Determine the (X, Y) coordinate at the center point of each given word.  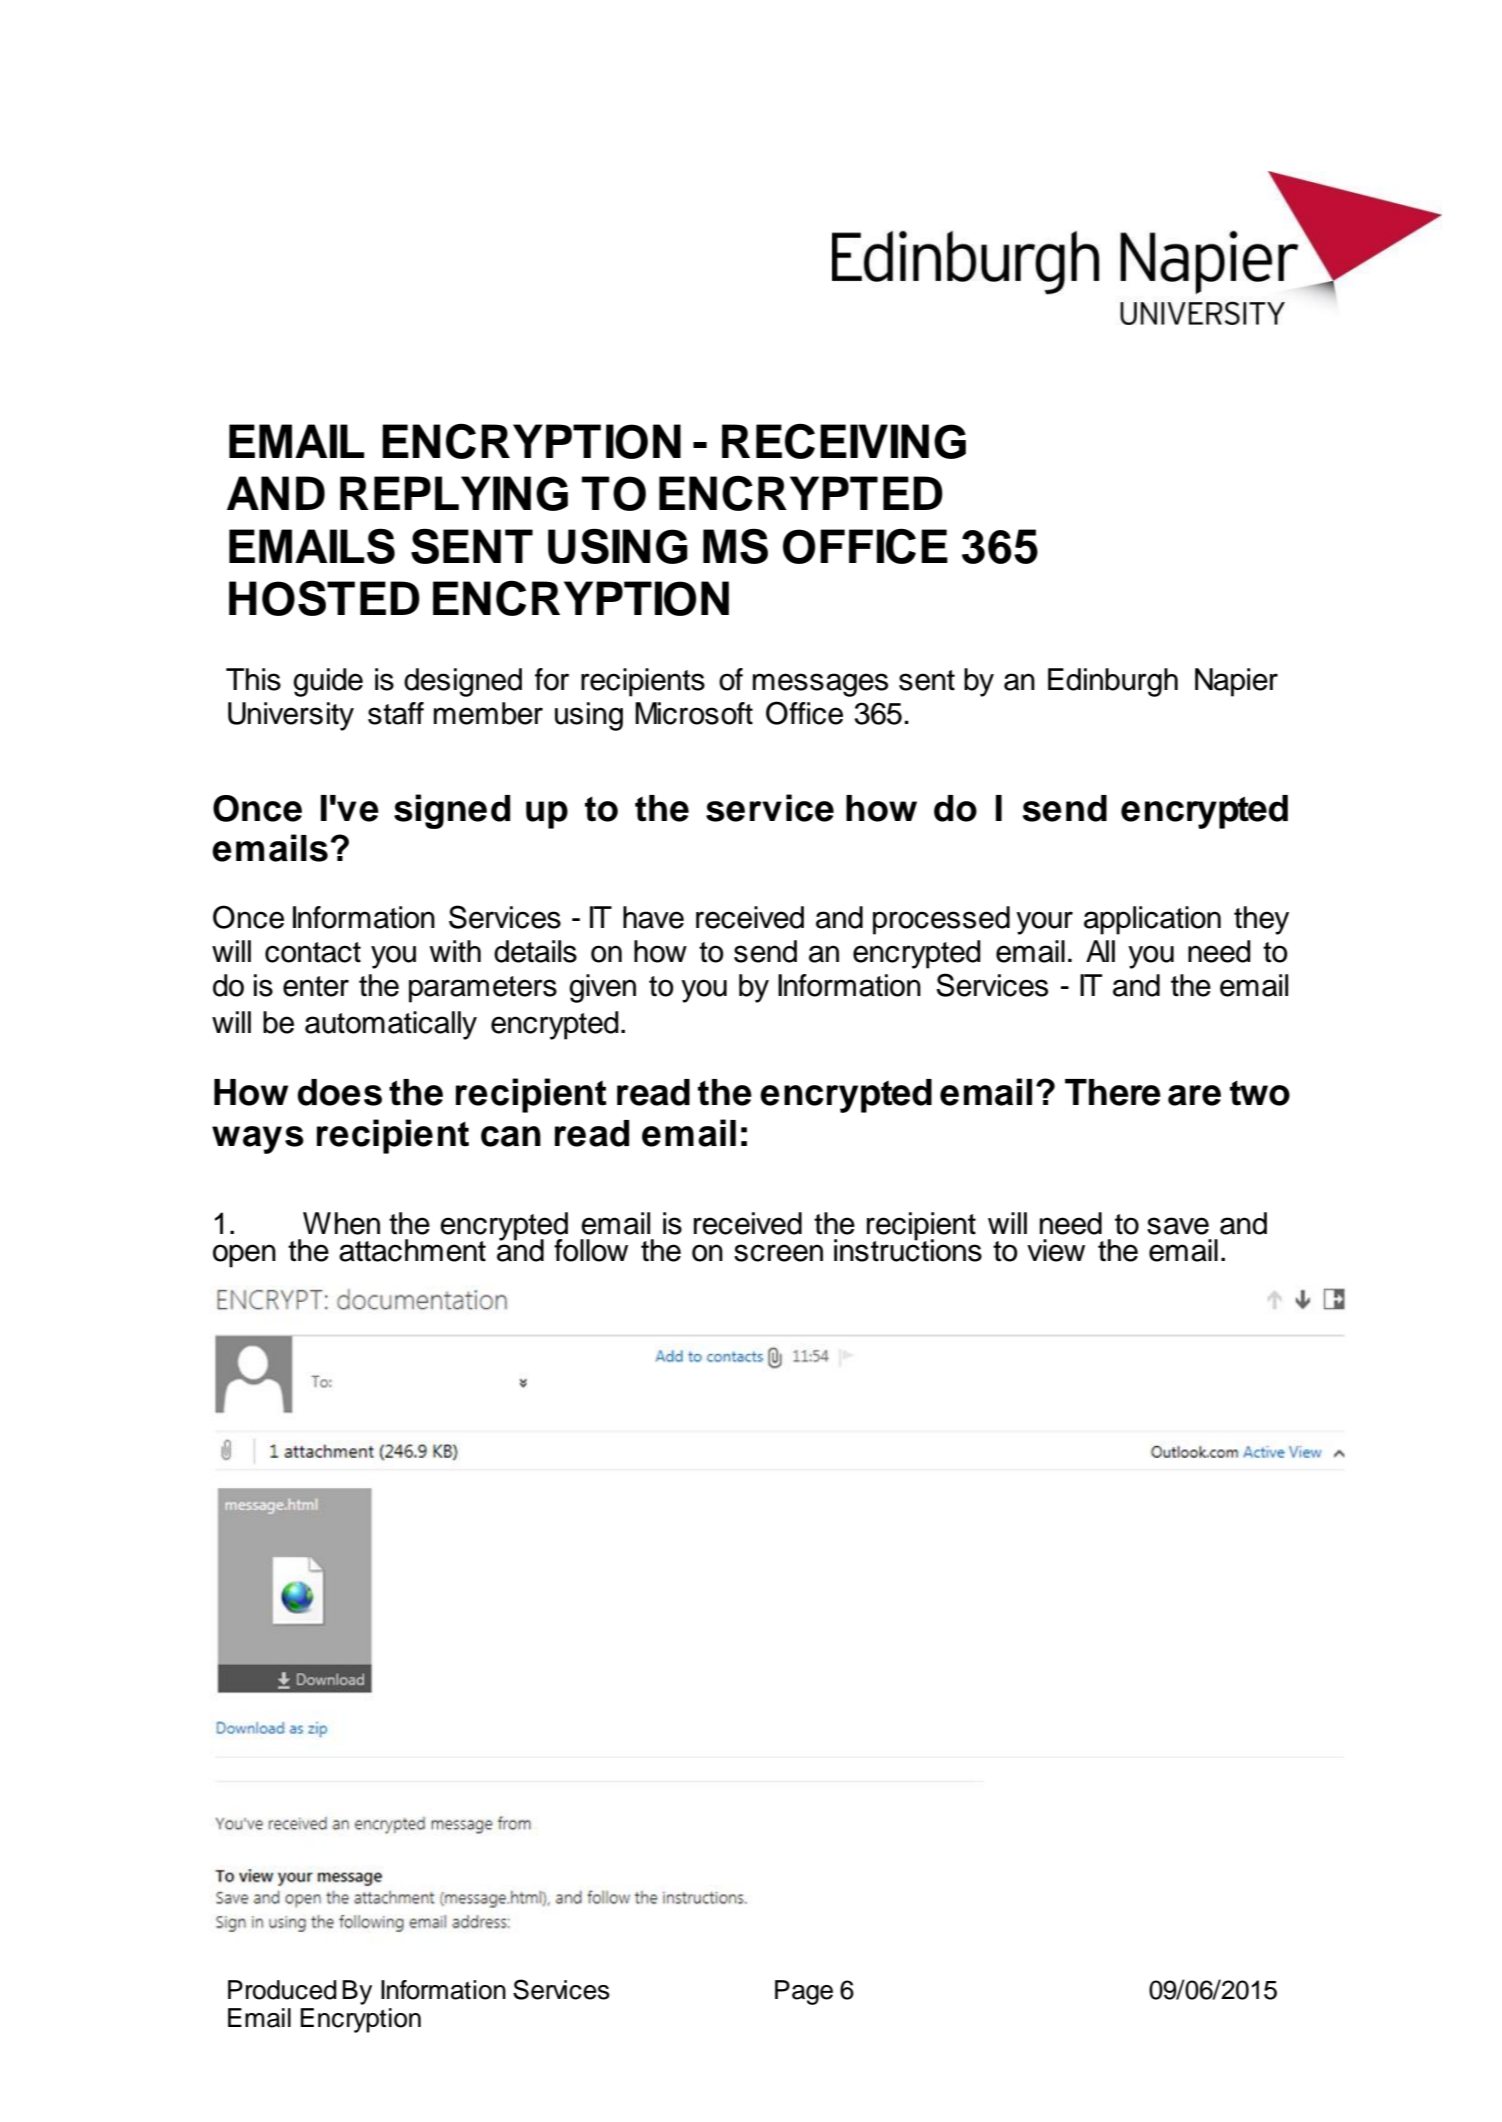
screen (778, 1253)
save (1178, 1226)
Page (804, 1992)
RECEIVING (844, 441)
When (341, 1223)
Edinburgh (1113, 682)
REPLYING (454, 493)
